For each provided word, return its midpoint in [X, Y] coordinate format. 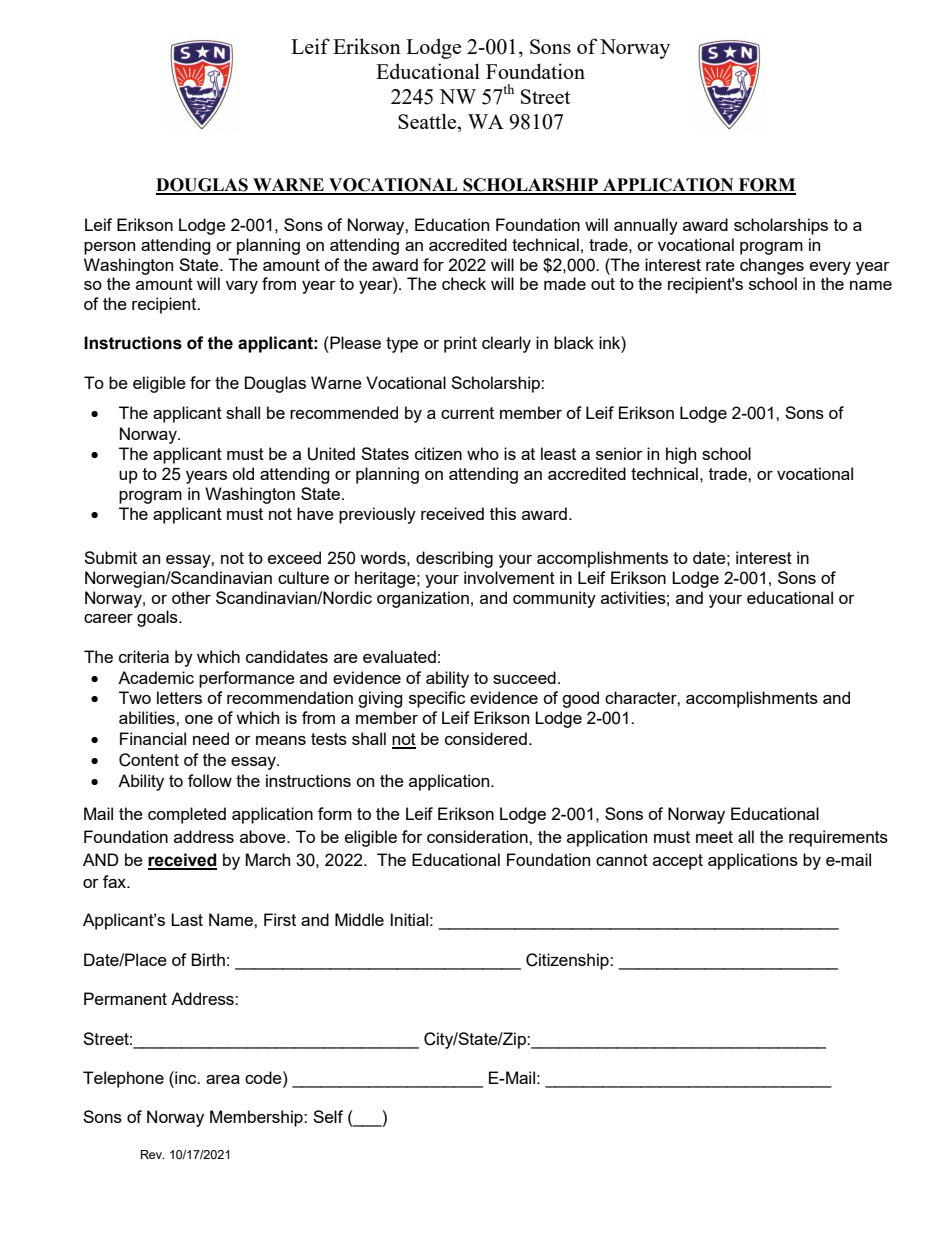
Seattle [428, 121]
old [243, 473]
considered [486, 738]
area [223, 1079]
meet [714, 837]
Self [328, 1116]
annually [646, 226]
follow [210, 780]
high [681, 455]
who [483, 453]
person [109, 248]
